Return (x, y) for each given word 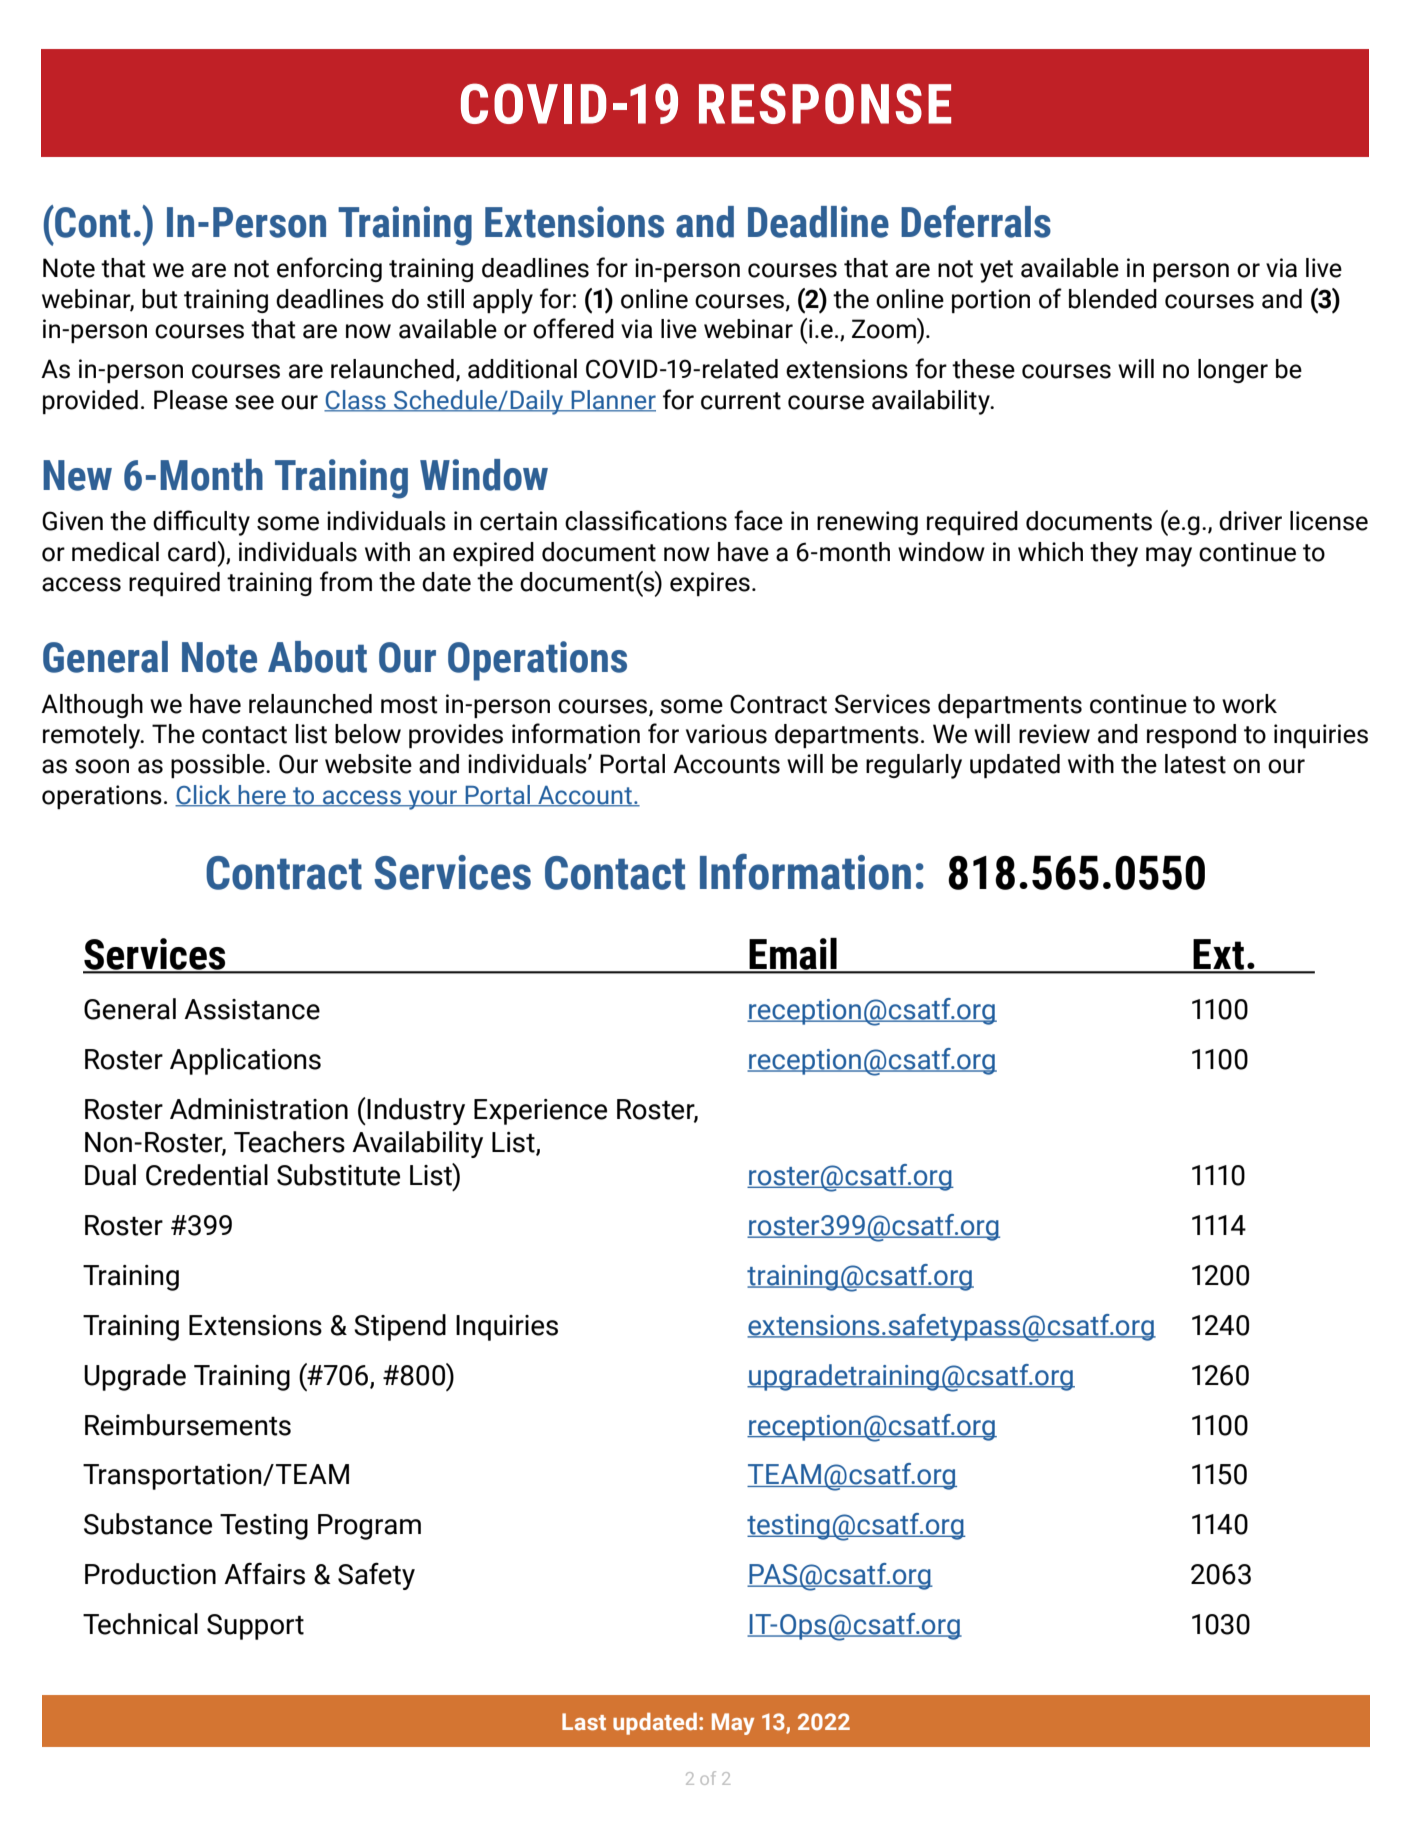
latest (1195, 764)
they (1114, 554)
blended (1113, 299)
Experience (540, 1112)
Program (369, 1527)
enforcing (329, 269)
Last (584, 1721)
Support (255, 1627)
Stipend (400, 1327)
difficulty (201, 523)
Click (204, 796)
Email (793, 955)
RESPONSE (825, 103)
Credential (207, 1175)
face (758, 520)
